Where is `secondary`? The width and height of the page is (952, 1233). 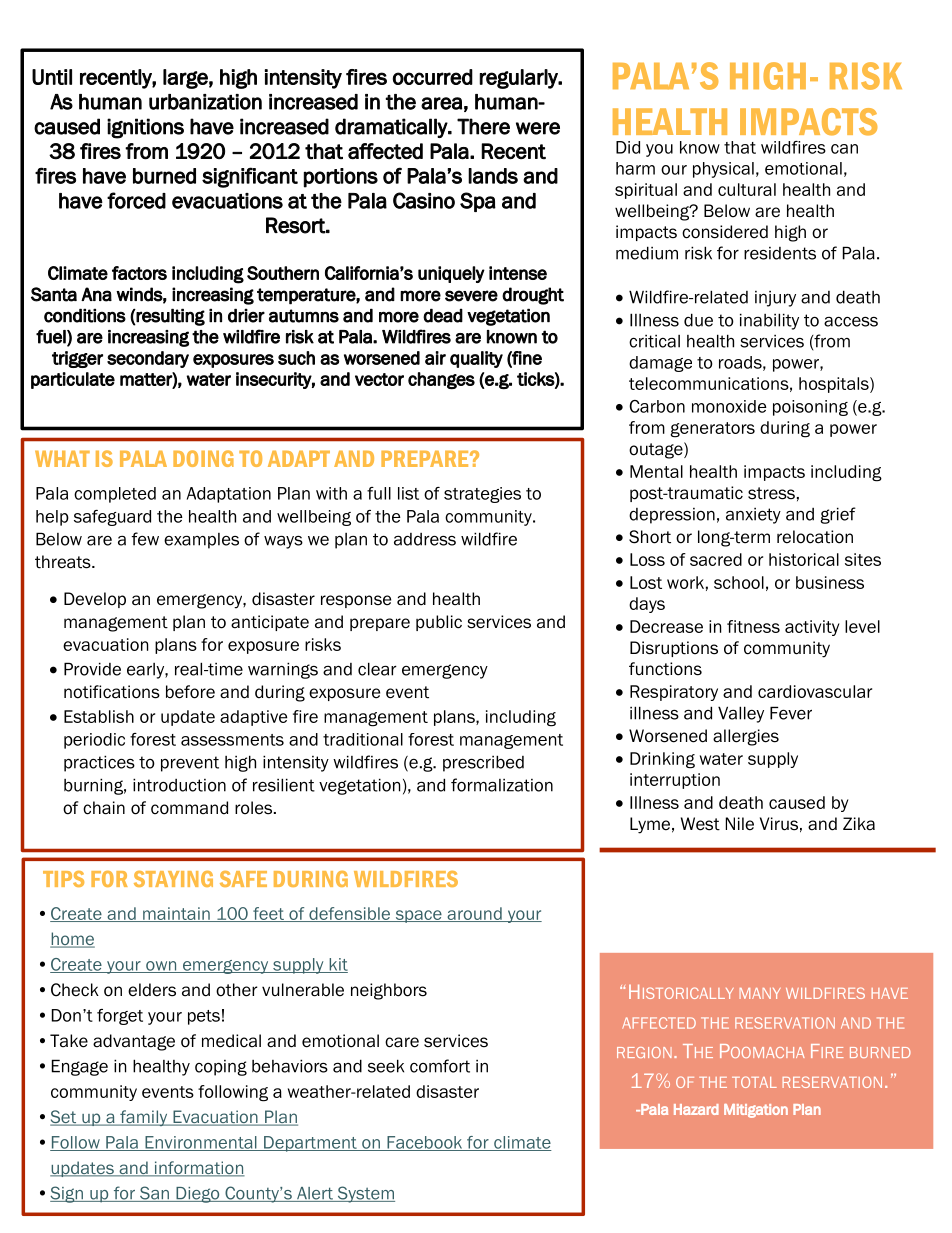 secondary is located at coordinates (148, 359).
